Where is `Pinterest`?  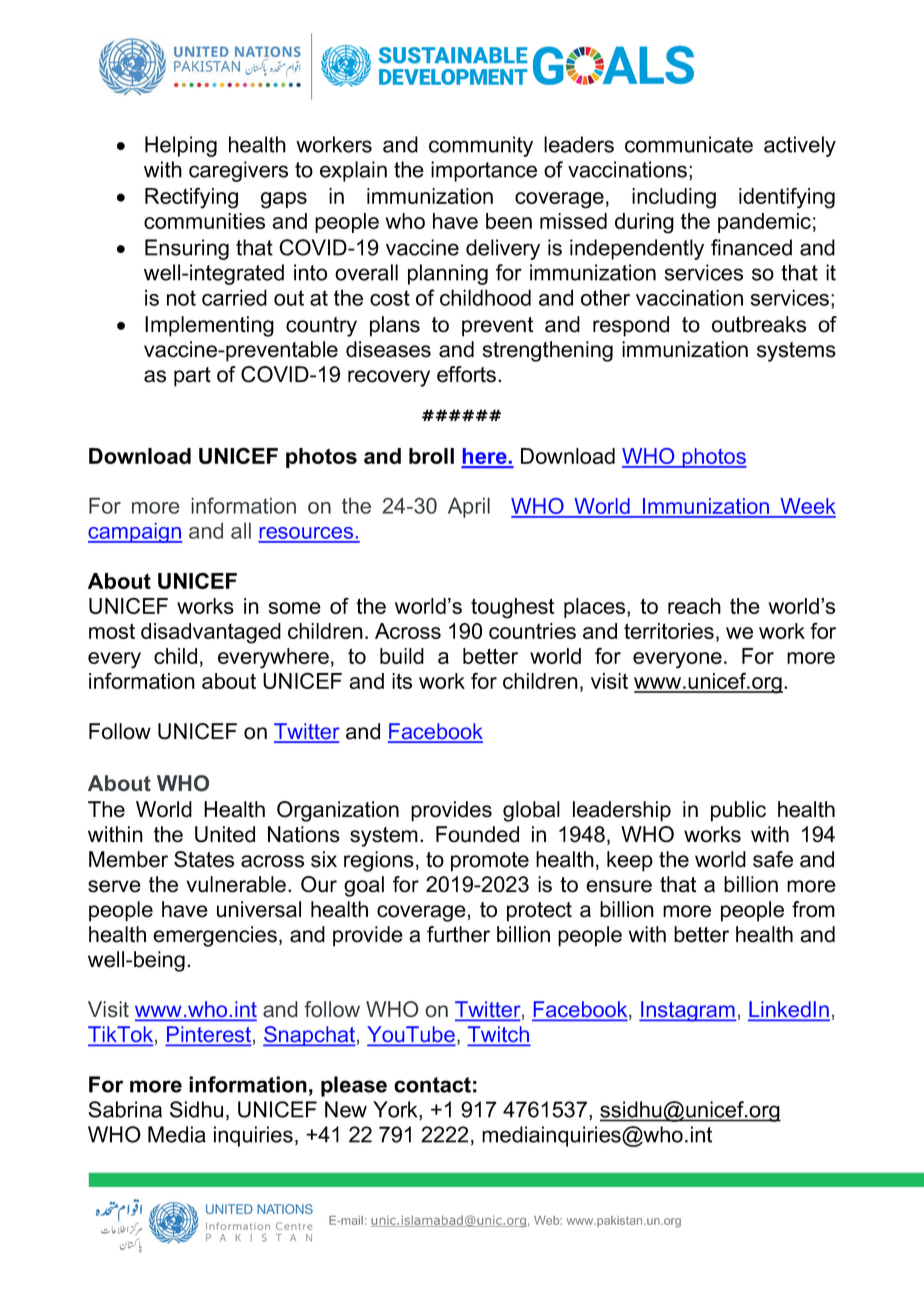
Pinterest is located at coordinates (208, 1035).
